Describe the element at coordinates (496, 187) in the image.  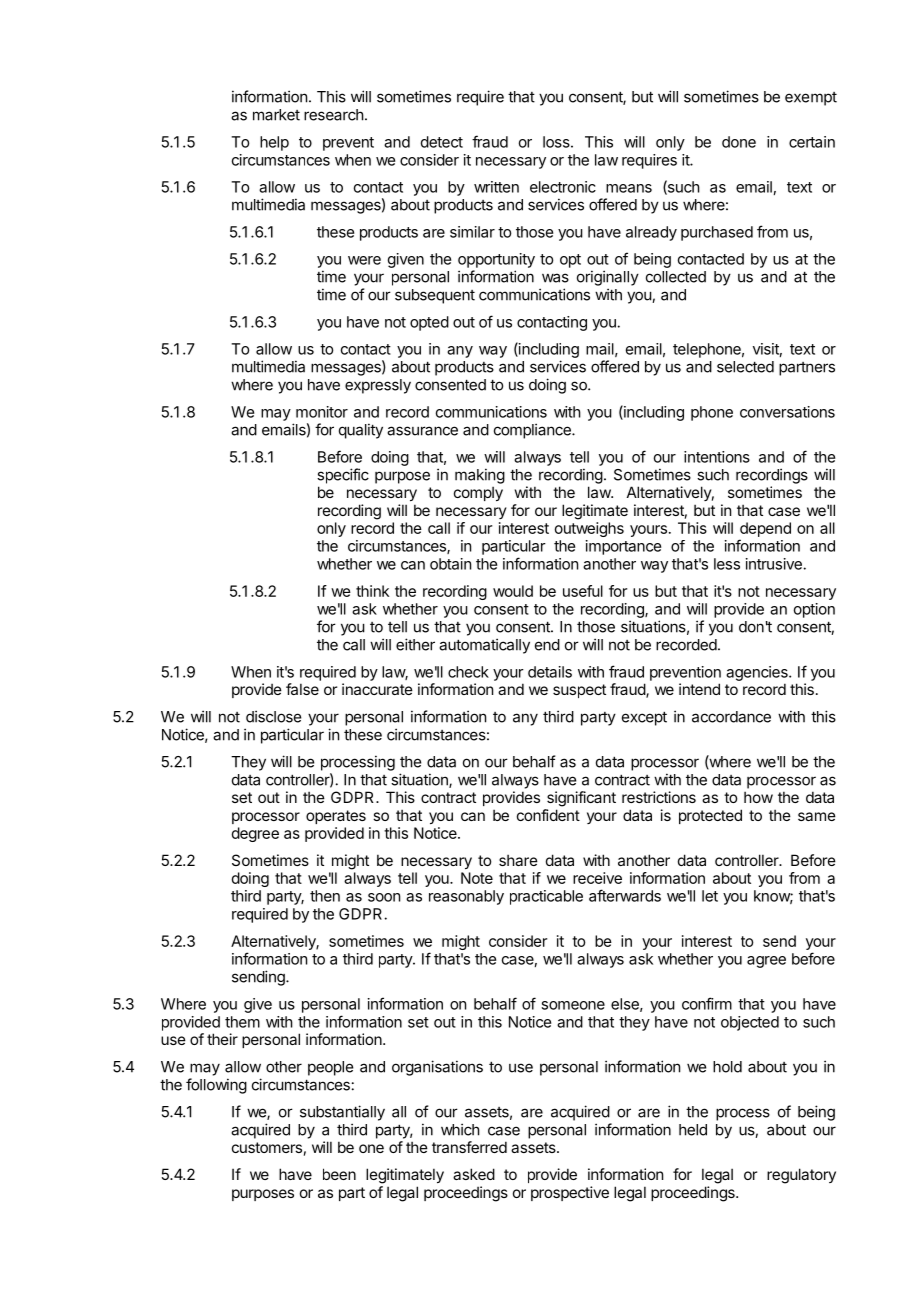
I see `written` at that location.
